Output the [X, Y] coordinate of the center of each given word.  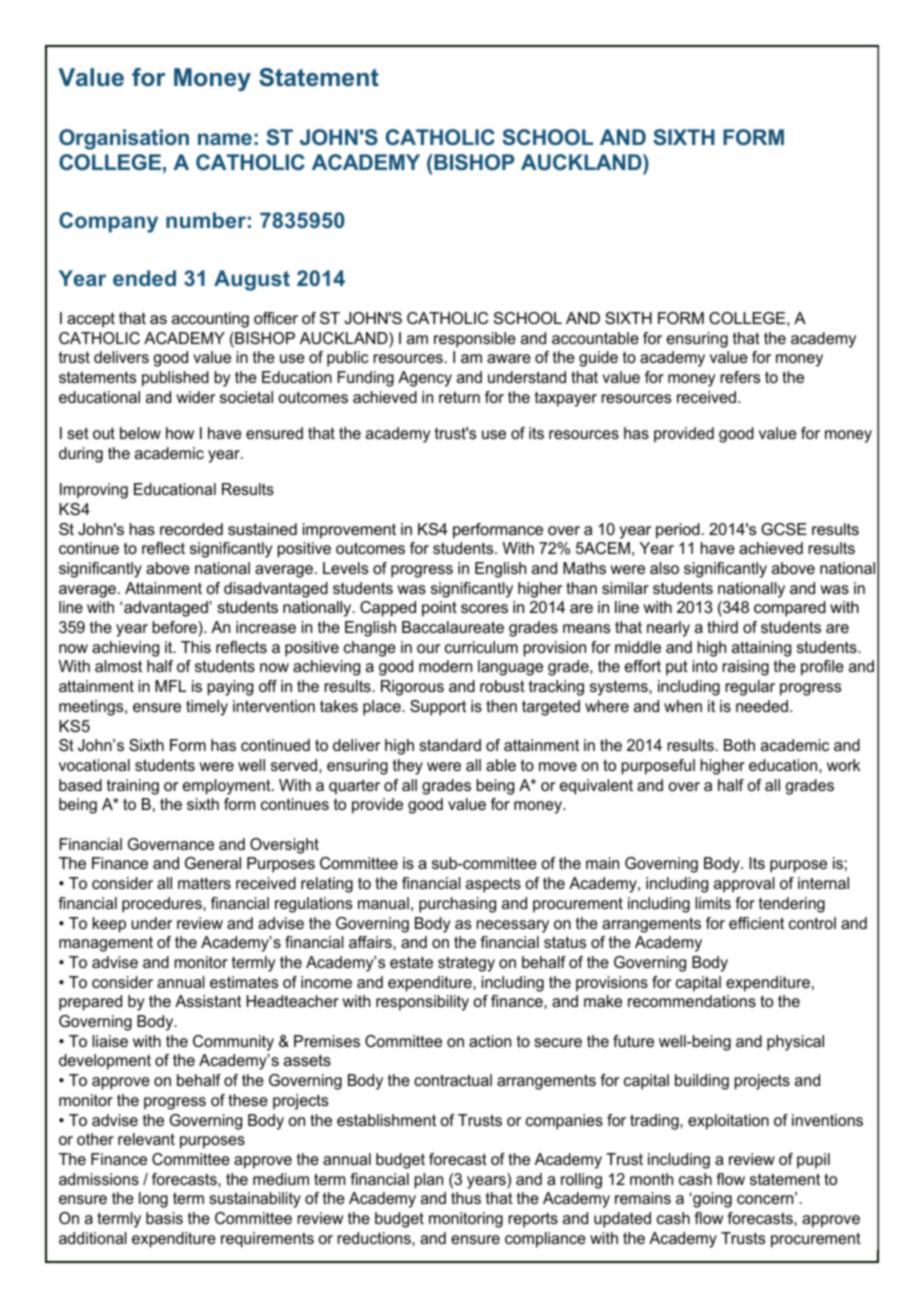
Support [438, 708]
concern [766, 1198]
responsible [475, 340]
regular [750, 688]
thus [466, 1198]
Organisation [124, 139]
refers [740, 377]
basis [164, 1218]
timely [207, 708]
